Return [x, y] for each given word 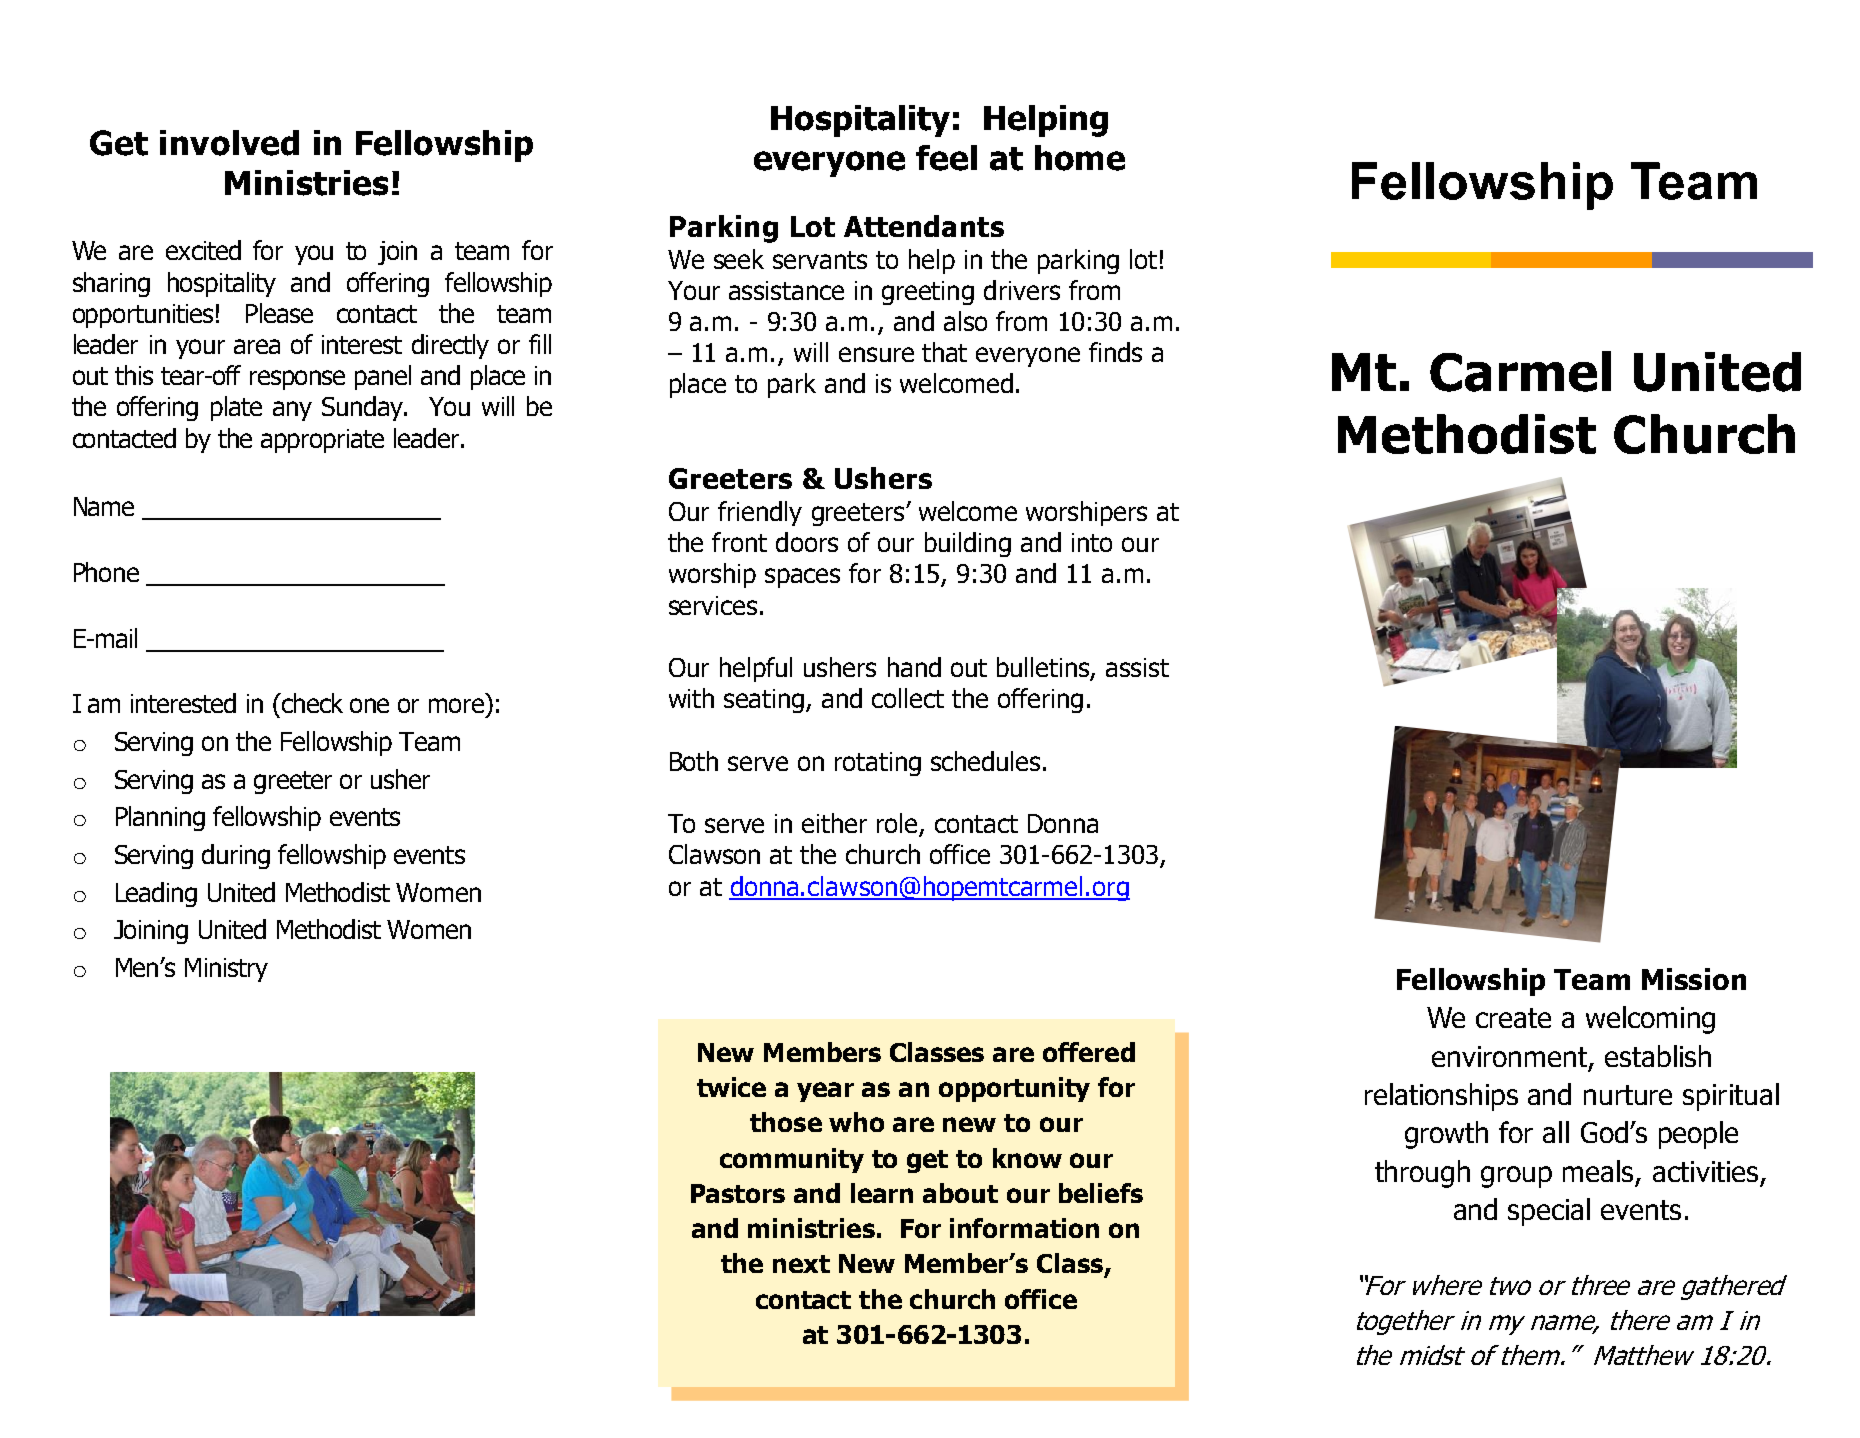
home [1080, 158]
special [1549, 1212]
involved [229, 143]
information [1024, 1228]
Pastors [738, 1193]
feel [946, 158]
